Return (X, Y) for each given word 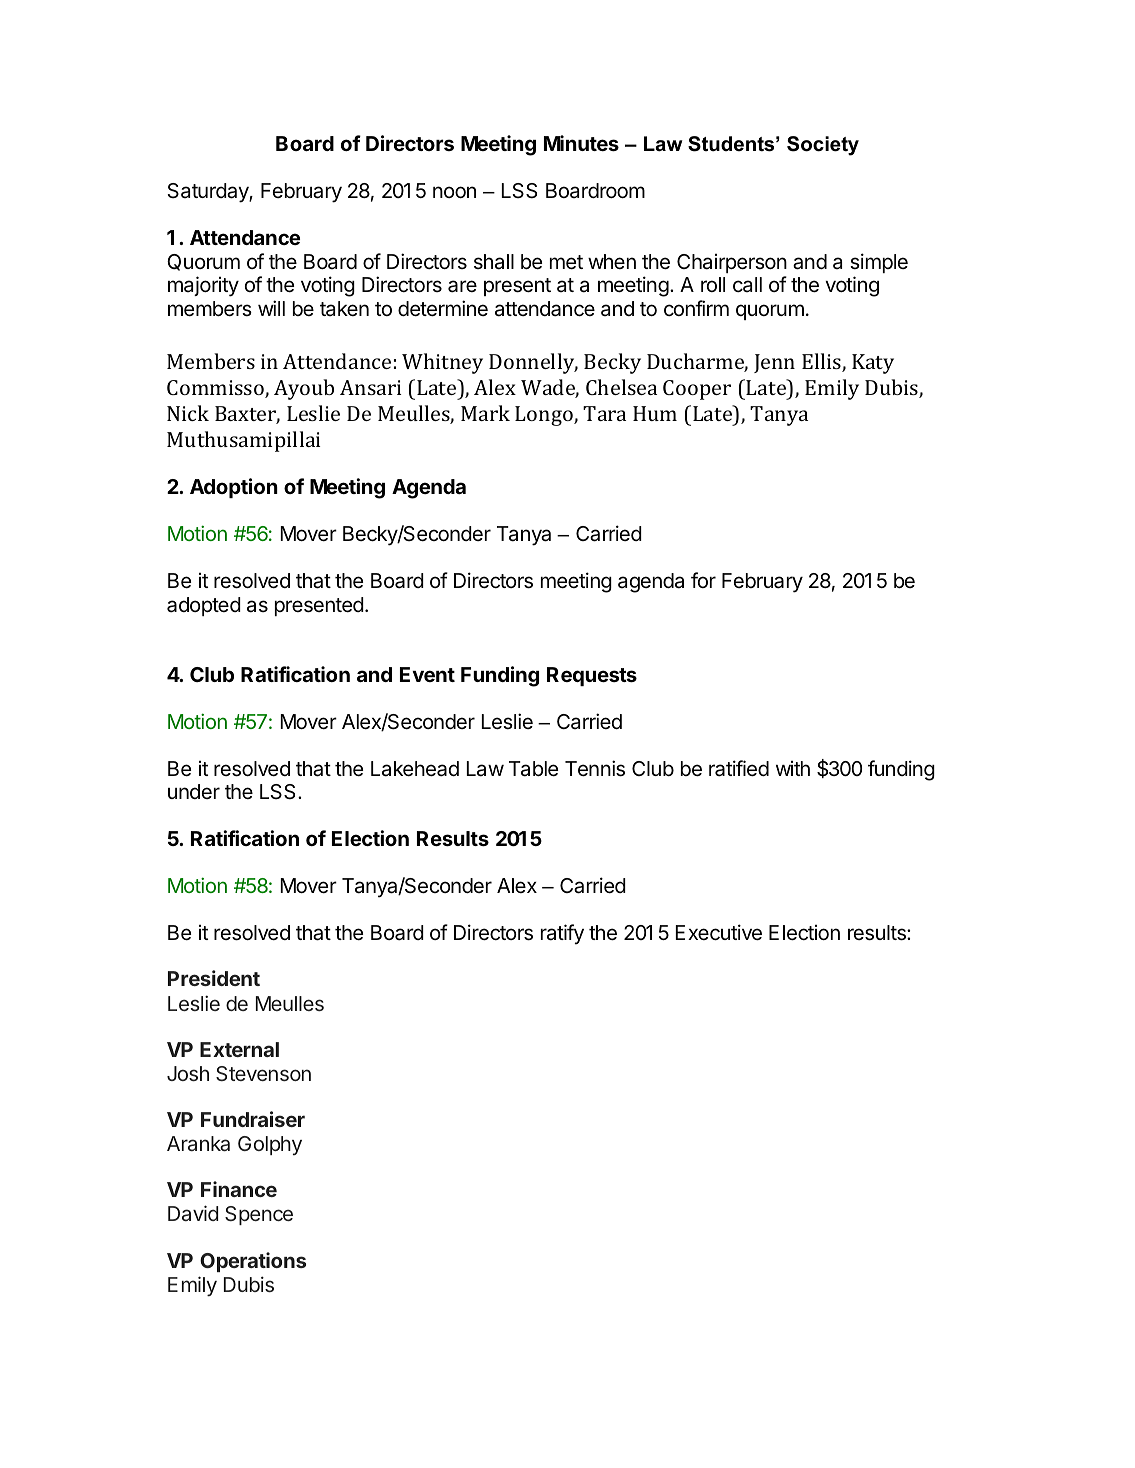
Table (533, 769)
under (194, 791)
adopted (204, 606)
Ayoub (304, 389)
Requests (592, 676)
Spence (259, 1215)
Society (823, 146)
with (793, 768)
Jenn (774, 363)
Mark (485, 413)
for (703, 580)
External (239, 1049)
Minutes (581, 143)
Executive (719, 932)
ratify (562, 934)
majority (203, 286)
